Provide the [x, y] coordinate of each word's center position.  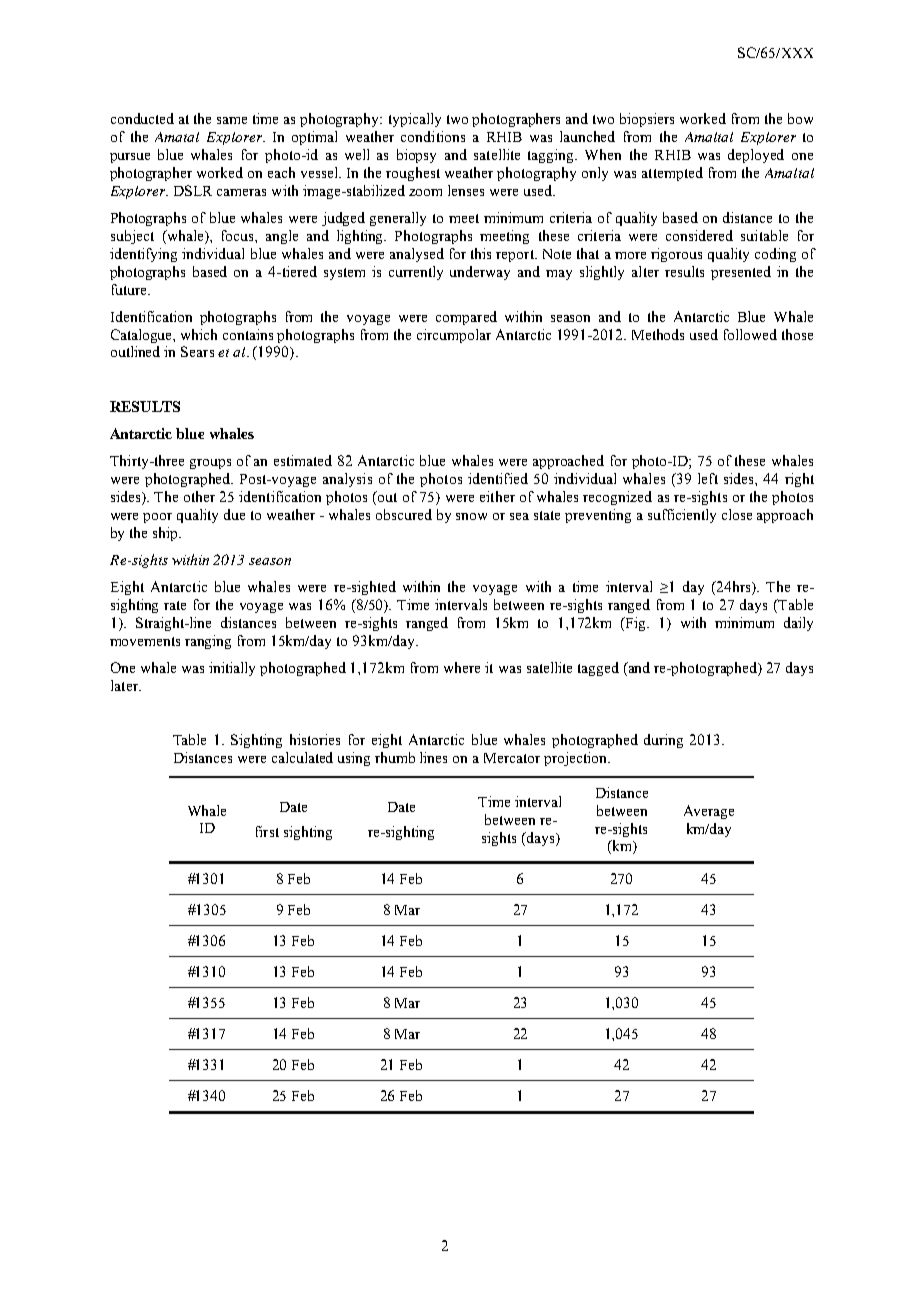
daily [798, 624]
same [232, 120]
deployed [756, 156]
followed [750, 334]
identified [498, 478]
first [267, 831]
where [462, 667]
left [708, 478]
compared [466, 318]
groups [210, 464]
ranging [208, 642]
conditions [433, 136]
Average [709, 812]
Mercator [512, 758]
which [199, 334]
